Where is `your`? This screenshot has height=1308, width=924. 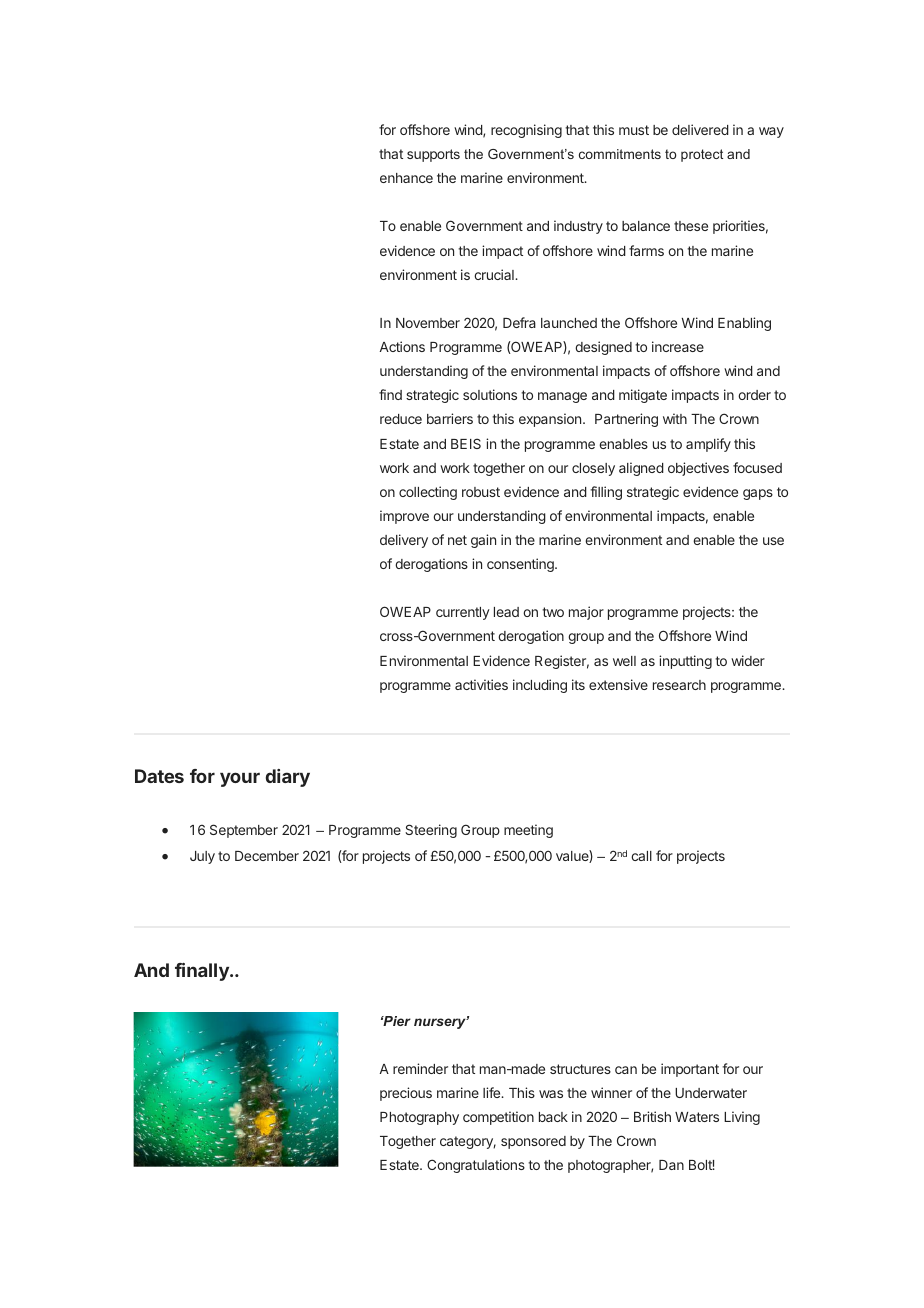
your is located at coordinates (240, 779).
